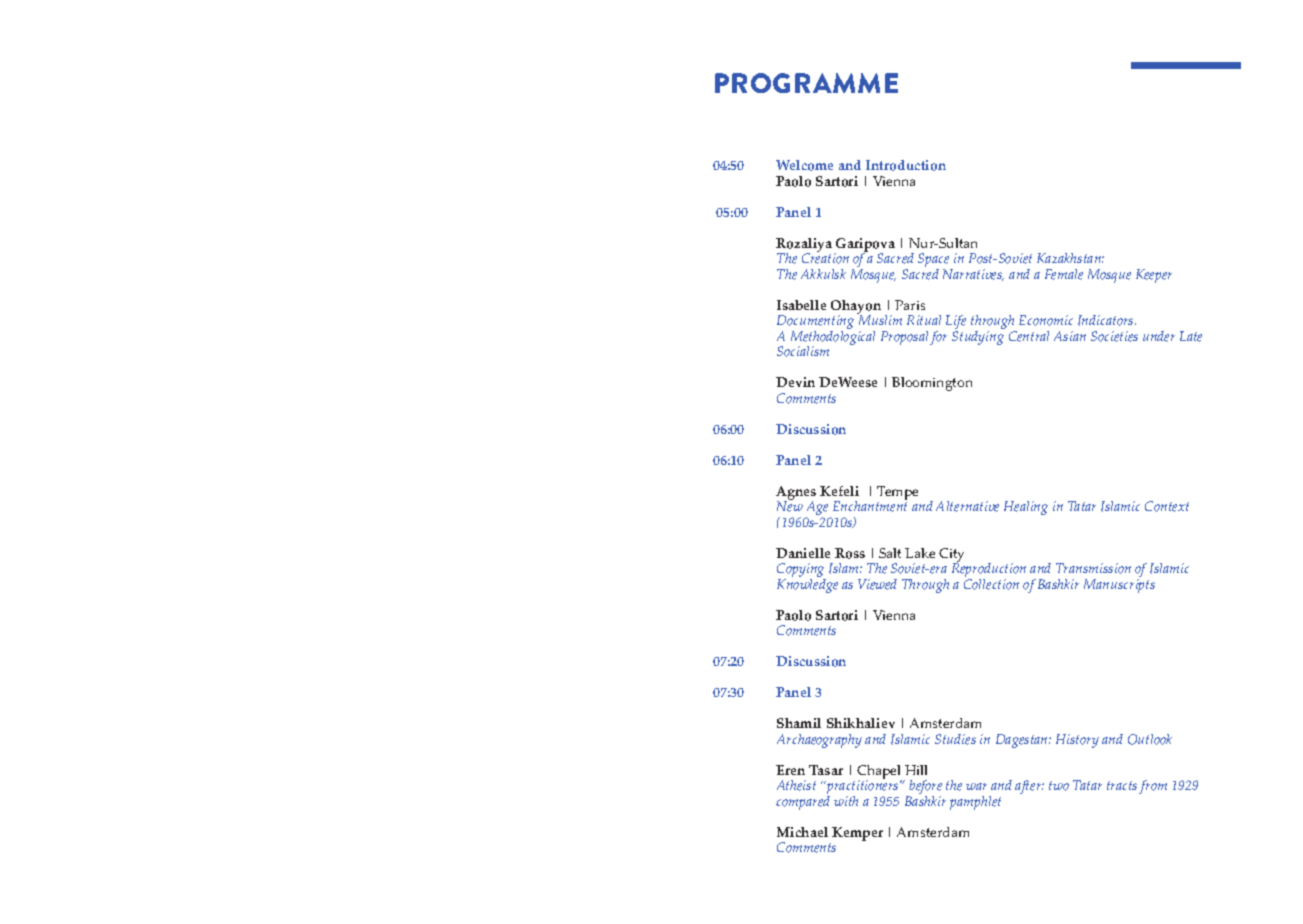 The width and height of the page is (1303, 924). Describe the element at coordinates (796, 494) in the page. I see `Agnes` at that location.
